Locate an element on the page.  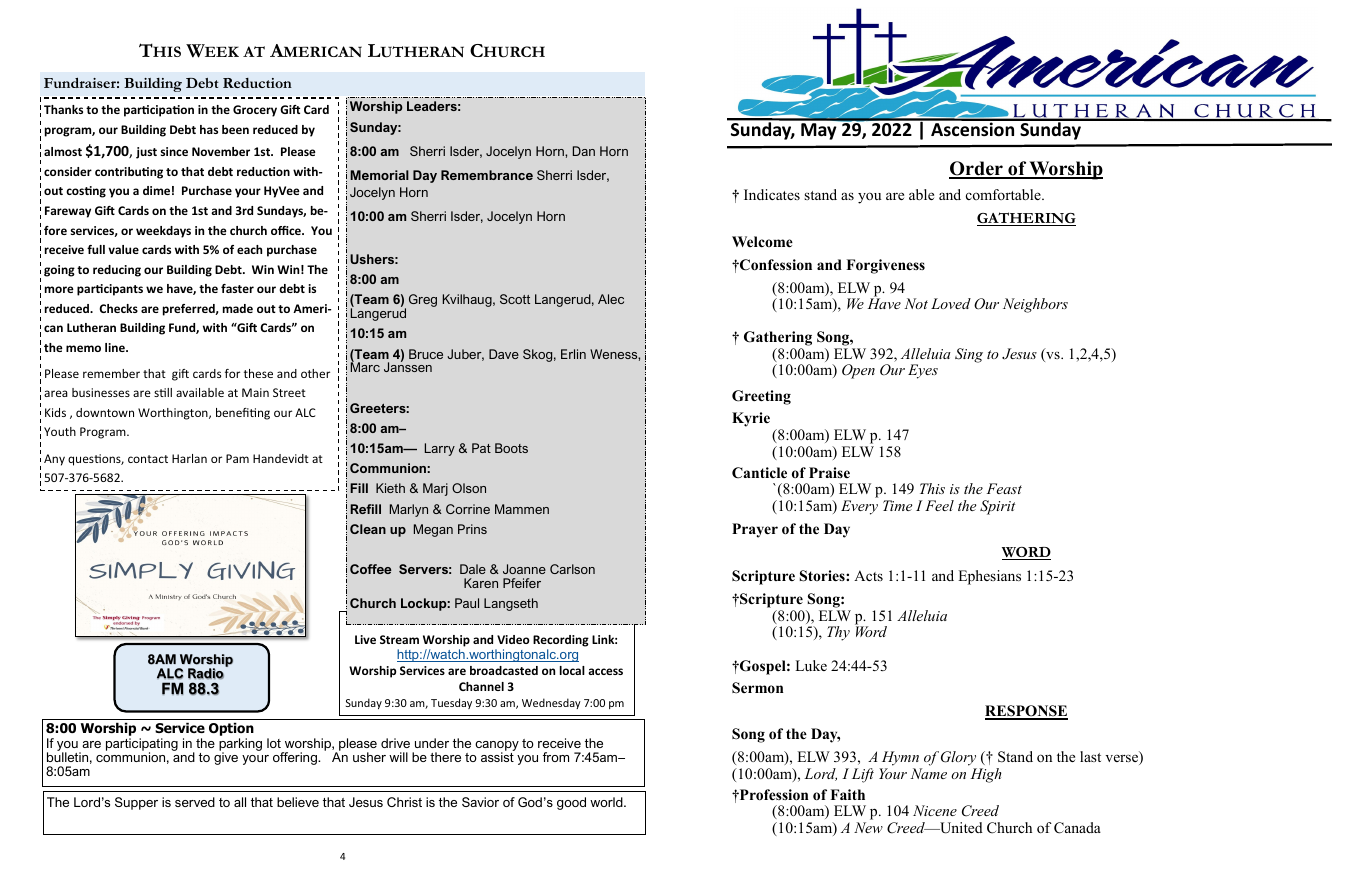
Thy is located at coordinates (838, 633).
